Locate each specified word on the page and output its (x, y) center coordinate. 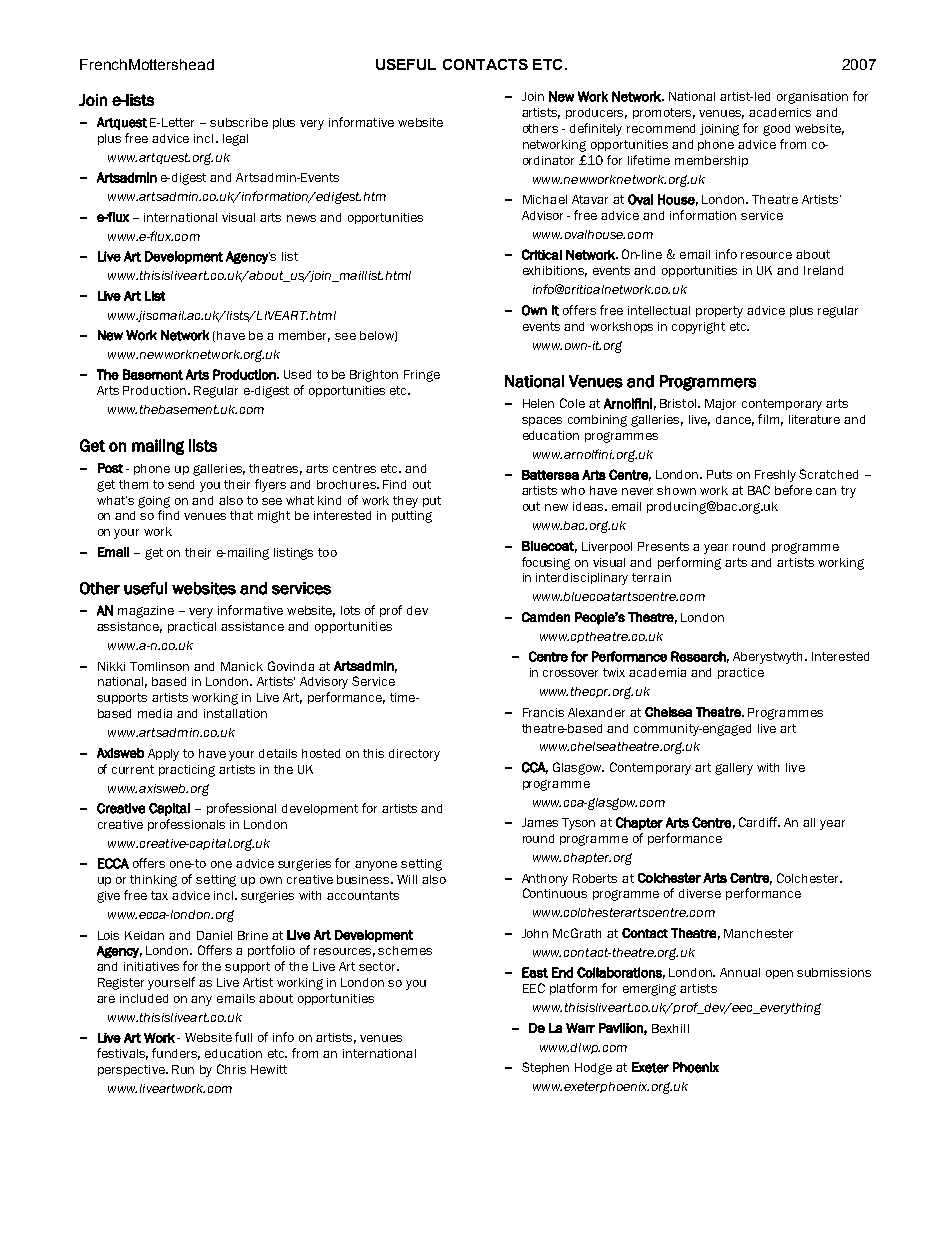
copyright (698, 328)
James (540, 822)
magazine (146, 612)
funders (176, 1054)
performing (689, 563)
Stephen (545, 1068)
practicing (187, 771)
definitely (596, 129)
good (776, 130)
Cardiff (759, 822)
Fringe (422, 376)
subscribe (239, 122)
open (779, 974)
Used (297, 374)
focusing (546, 563)
